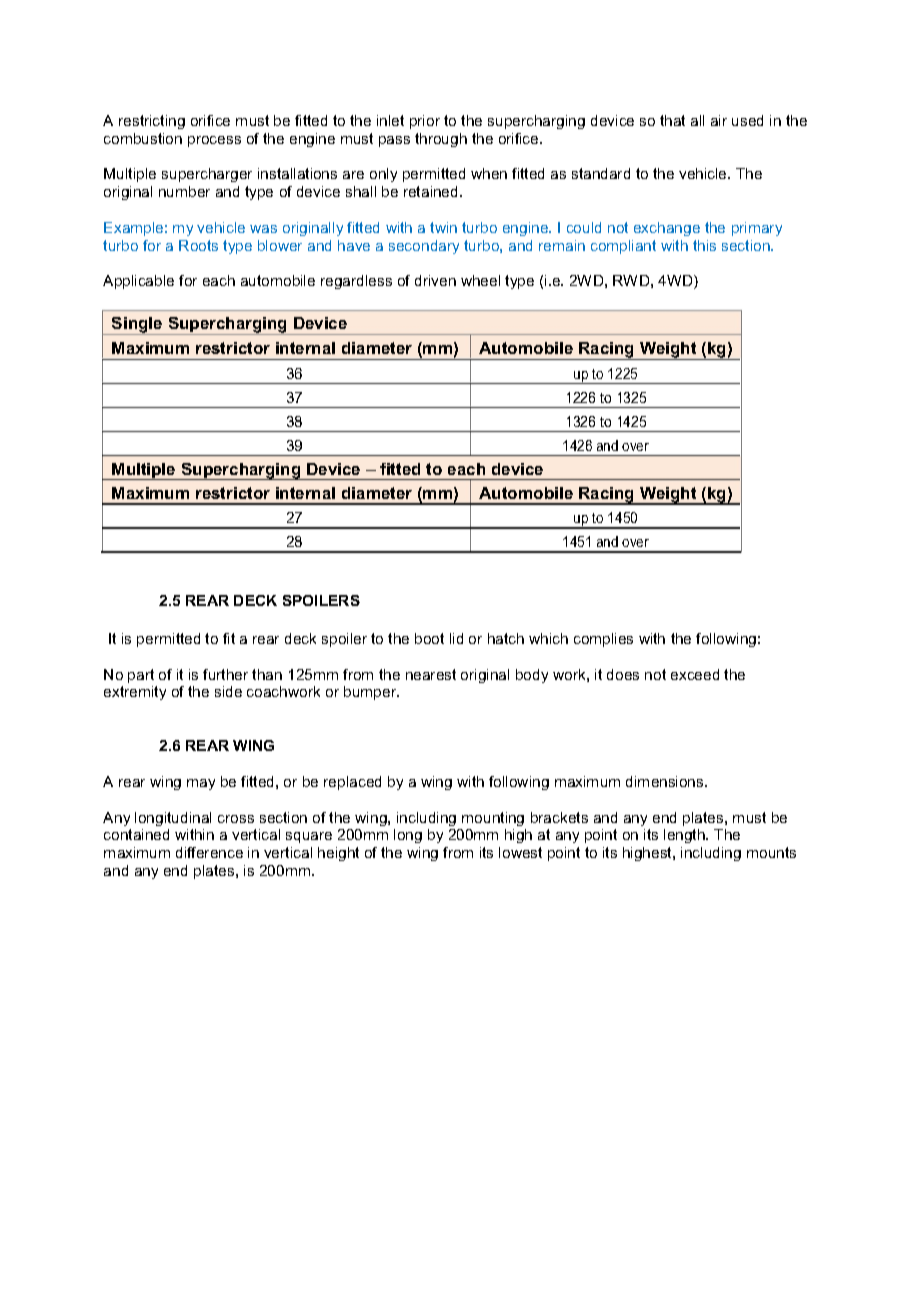 The width and height of the image is (924, 1308). I want to click on cross, so click(236, 819).
